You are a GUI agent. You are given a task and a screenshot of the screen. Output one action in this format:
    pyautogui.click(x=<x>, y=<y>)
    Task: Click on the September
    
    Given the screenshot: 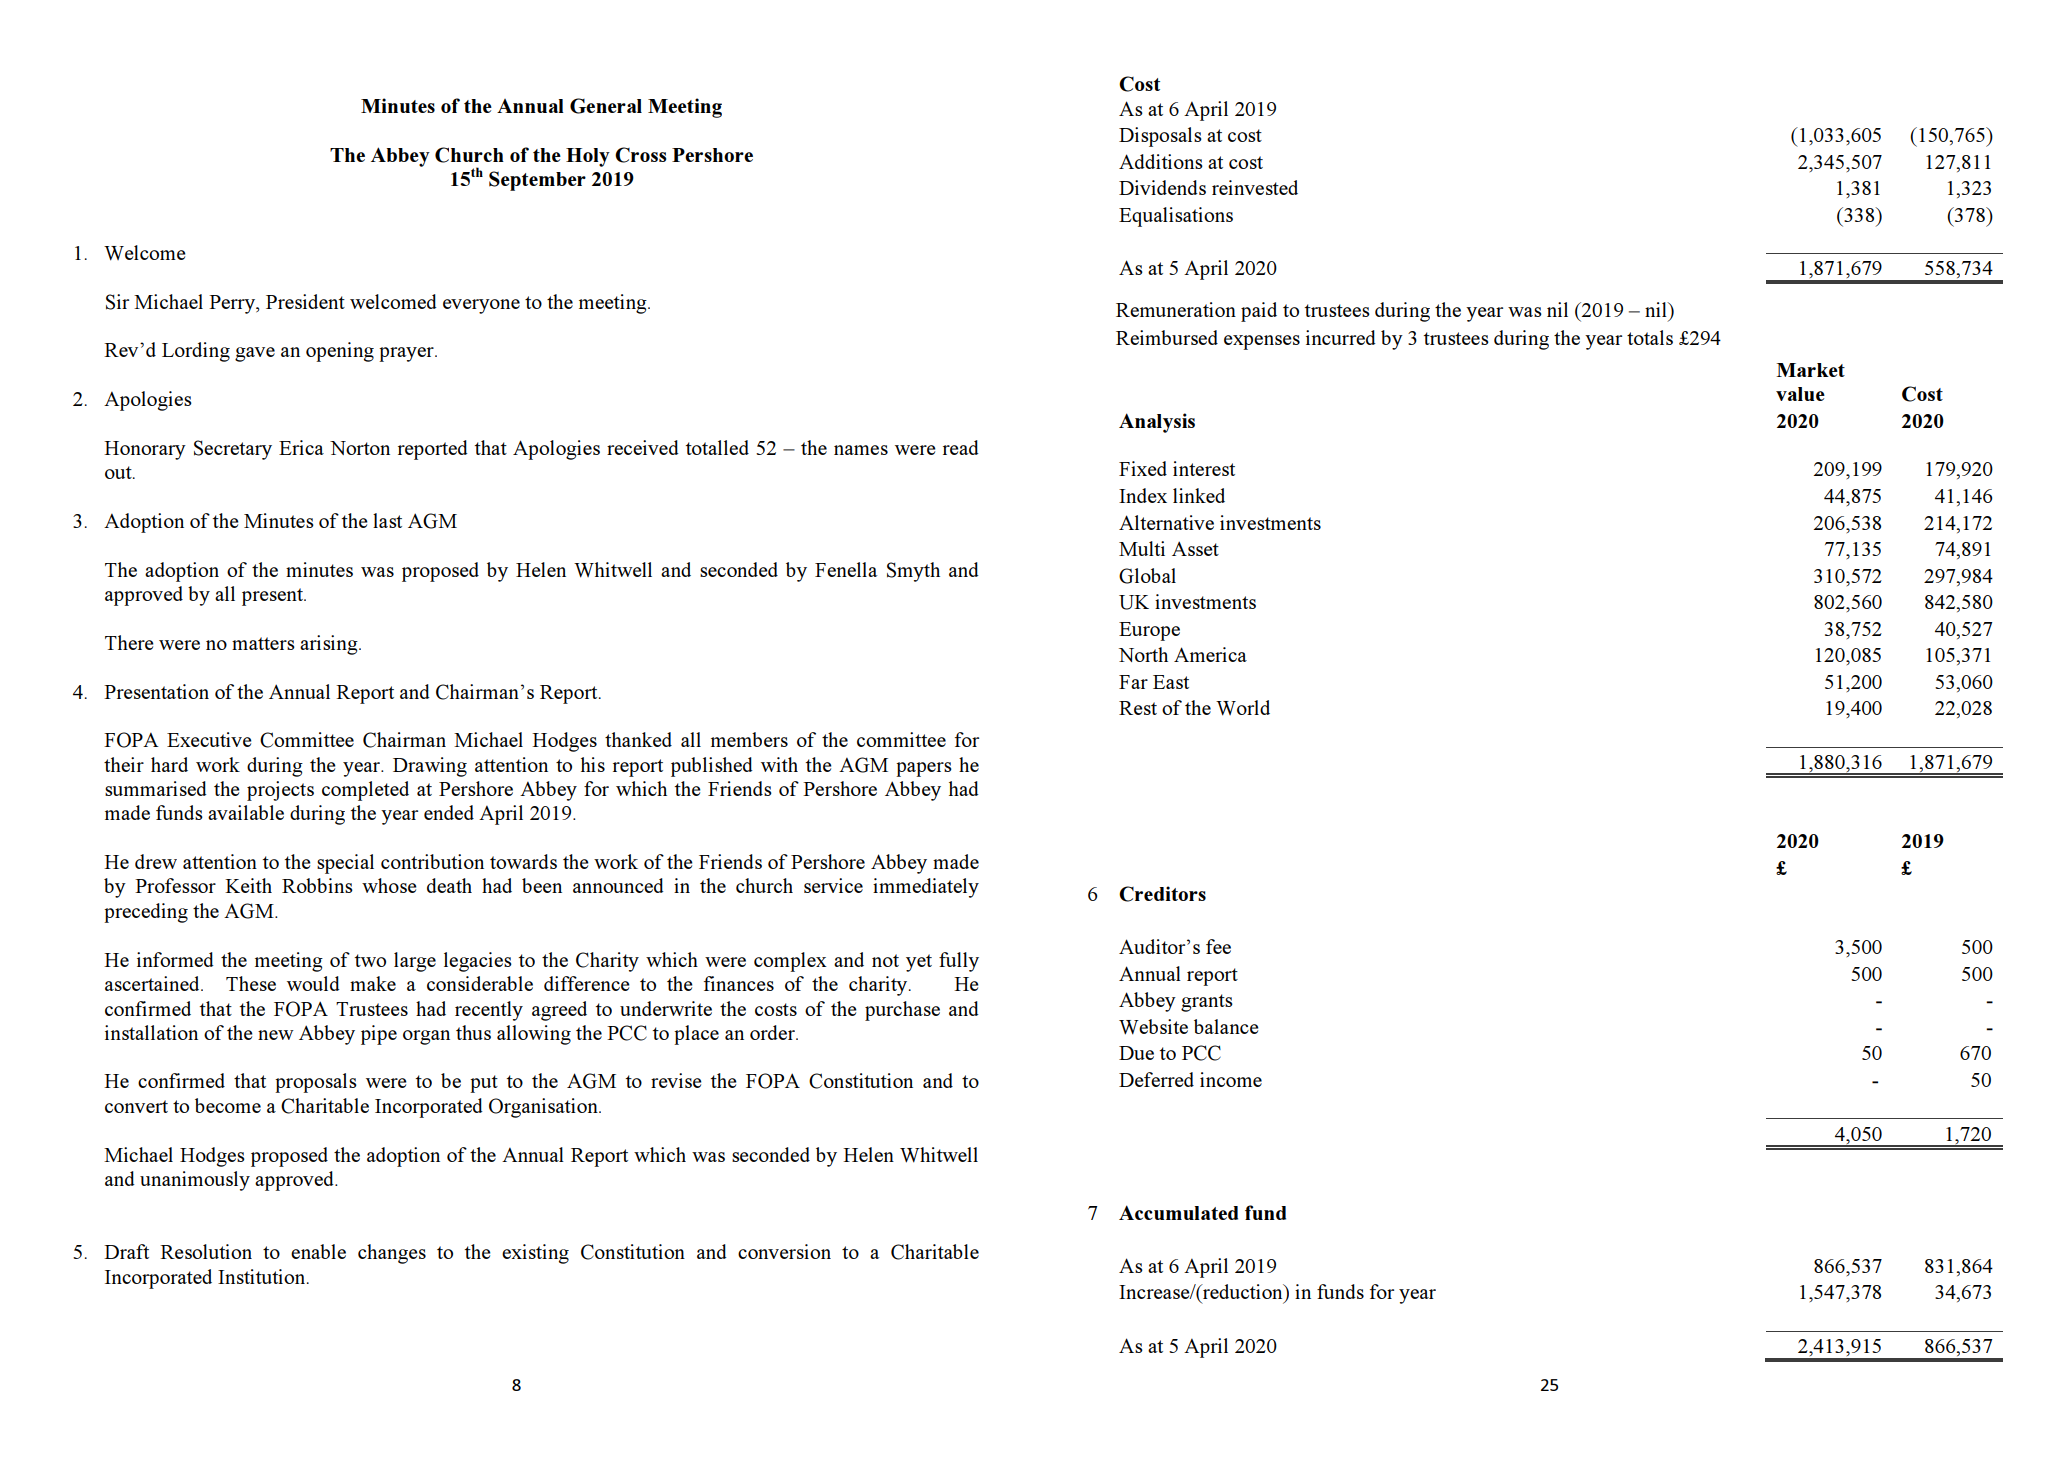 What is the action you would take?
    pyautogui.click(x=537, y=181)
